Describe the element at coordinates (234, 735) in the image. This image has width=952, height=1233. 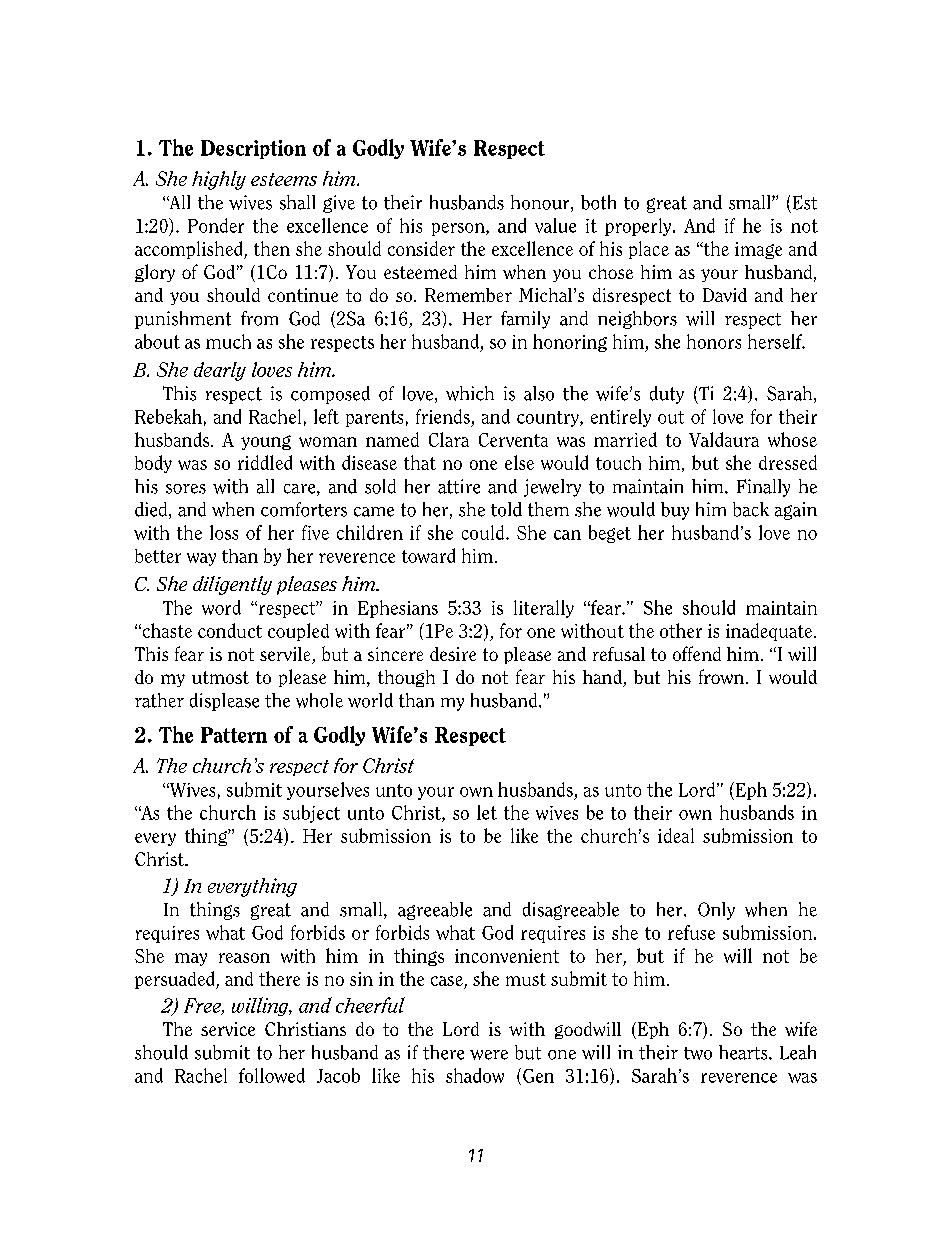
I see `Pattern` at that location.
